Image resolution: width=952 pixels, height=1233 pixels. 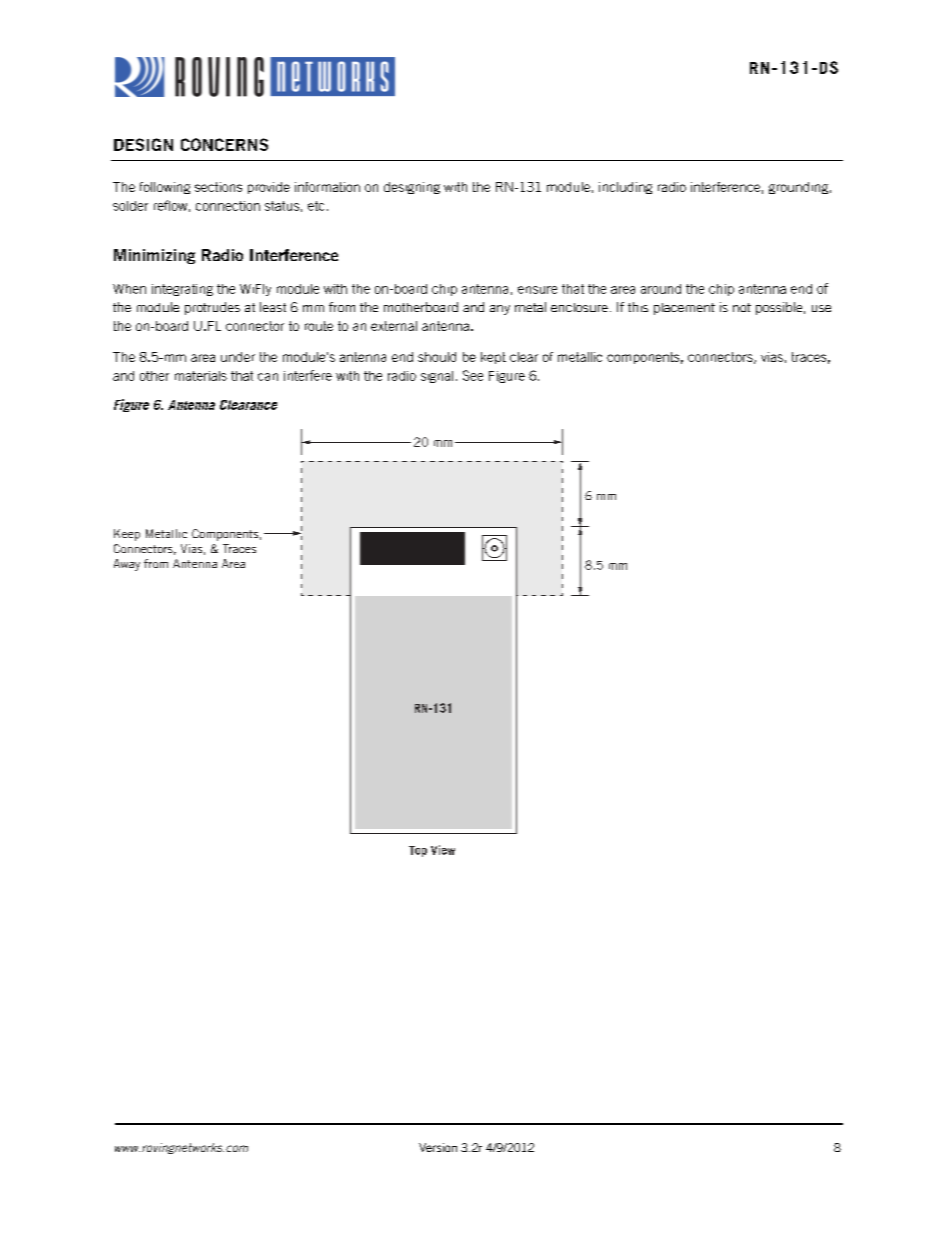 What do you see at coordinates (742, 307) in the screenshot?
I see `not` at bounding box center [742, 307].
